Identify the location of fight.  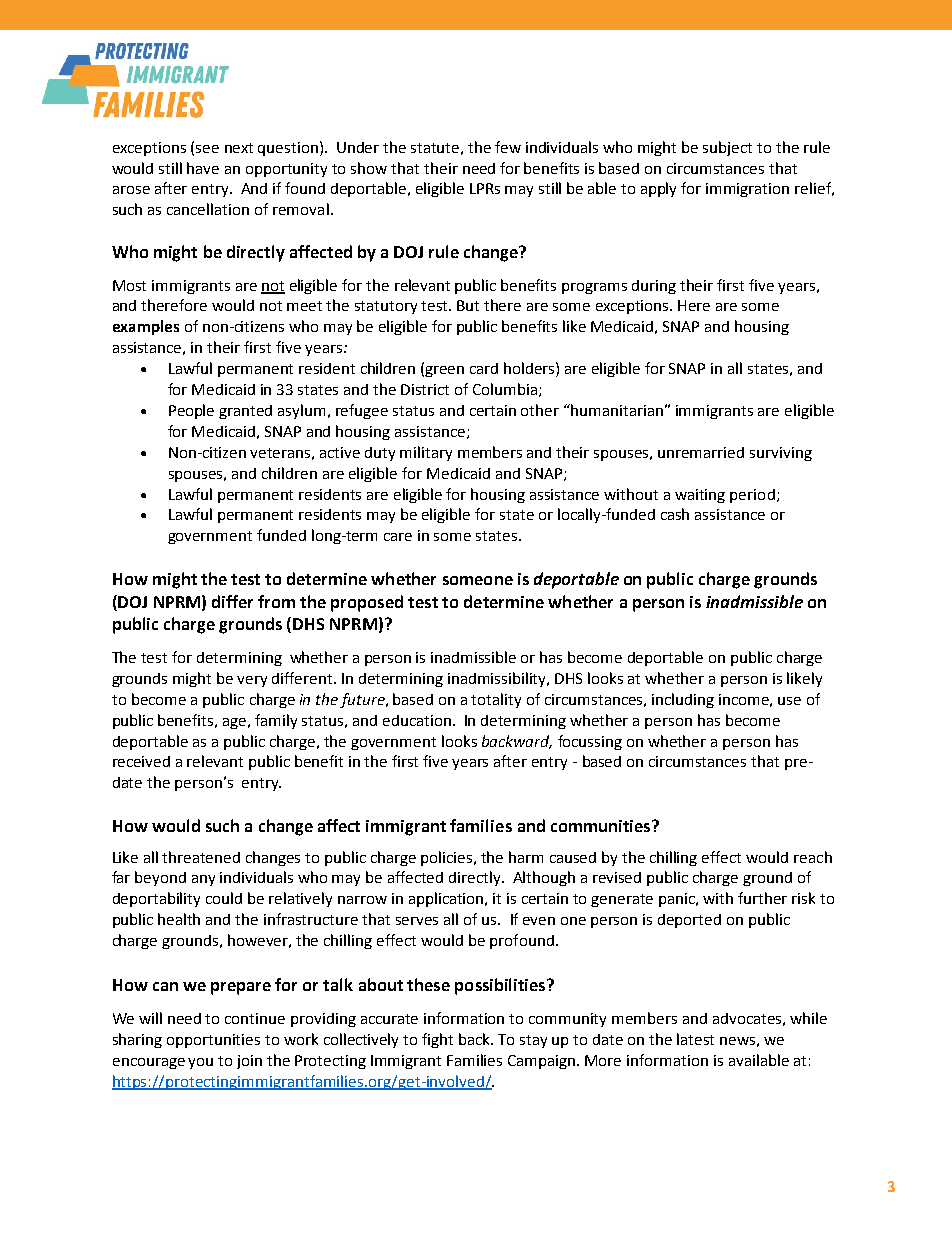
(437, 1040).
